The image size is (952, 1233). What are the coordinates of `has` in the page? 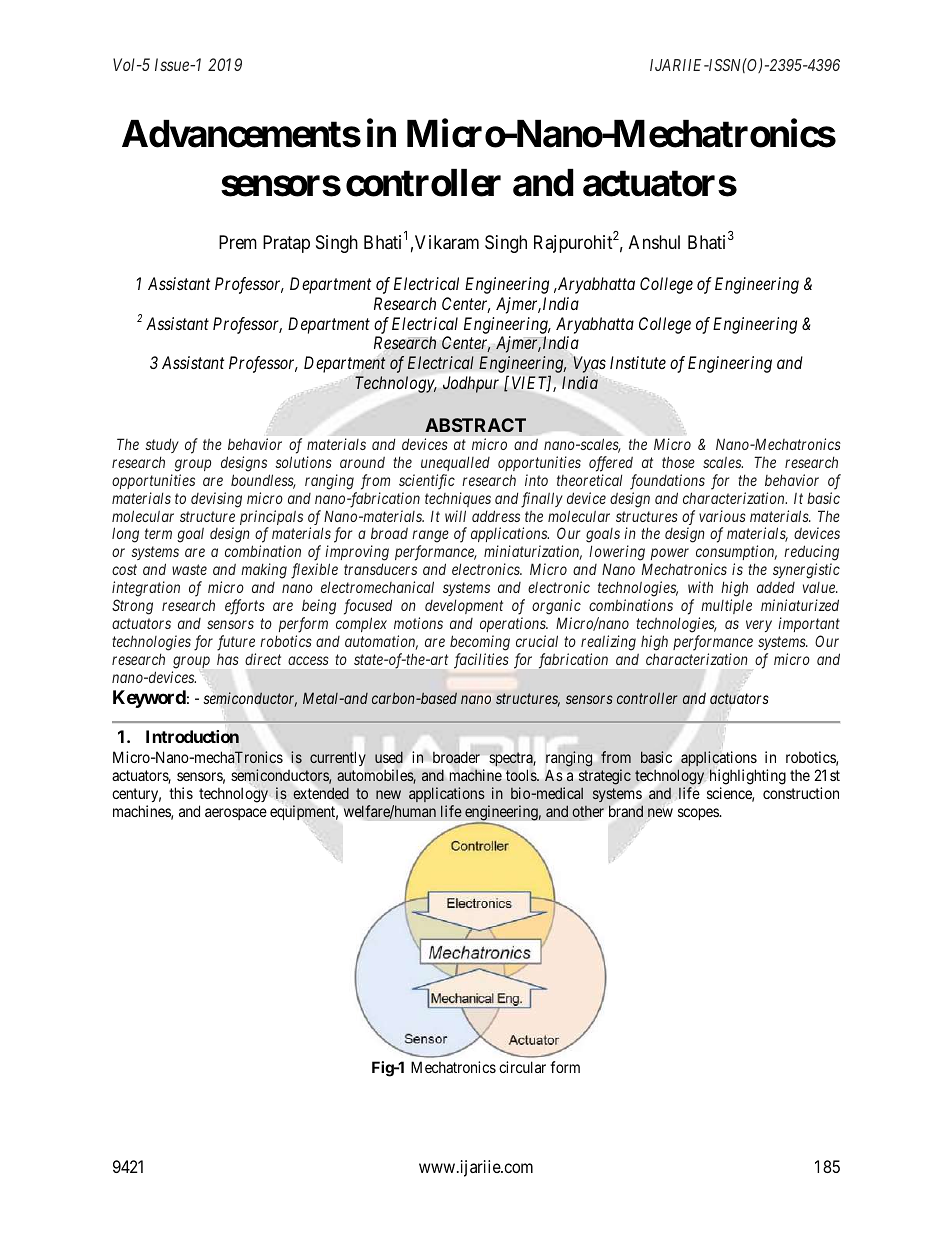 It's located at (228, 659).
